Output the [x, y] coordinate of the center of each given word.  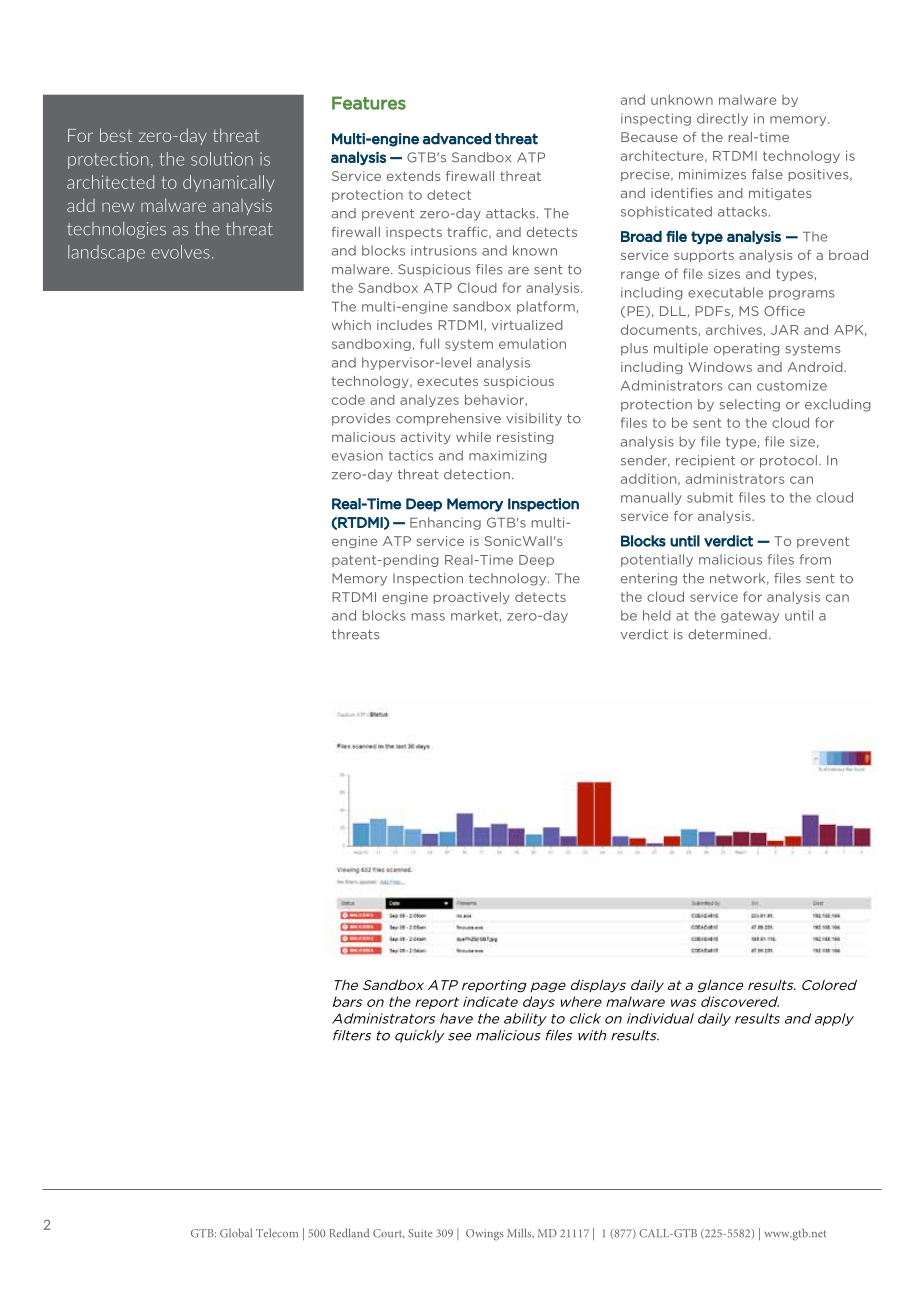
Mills [520, 1233]
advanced [457, 139]
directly [722, 119]
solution [222, 159]
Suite [420, 1233]
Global [236, 1233]
